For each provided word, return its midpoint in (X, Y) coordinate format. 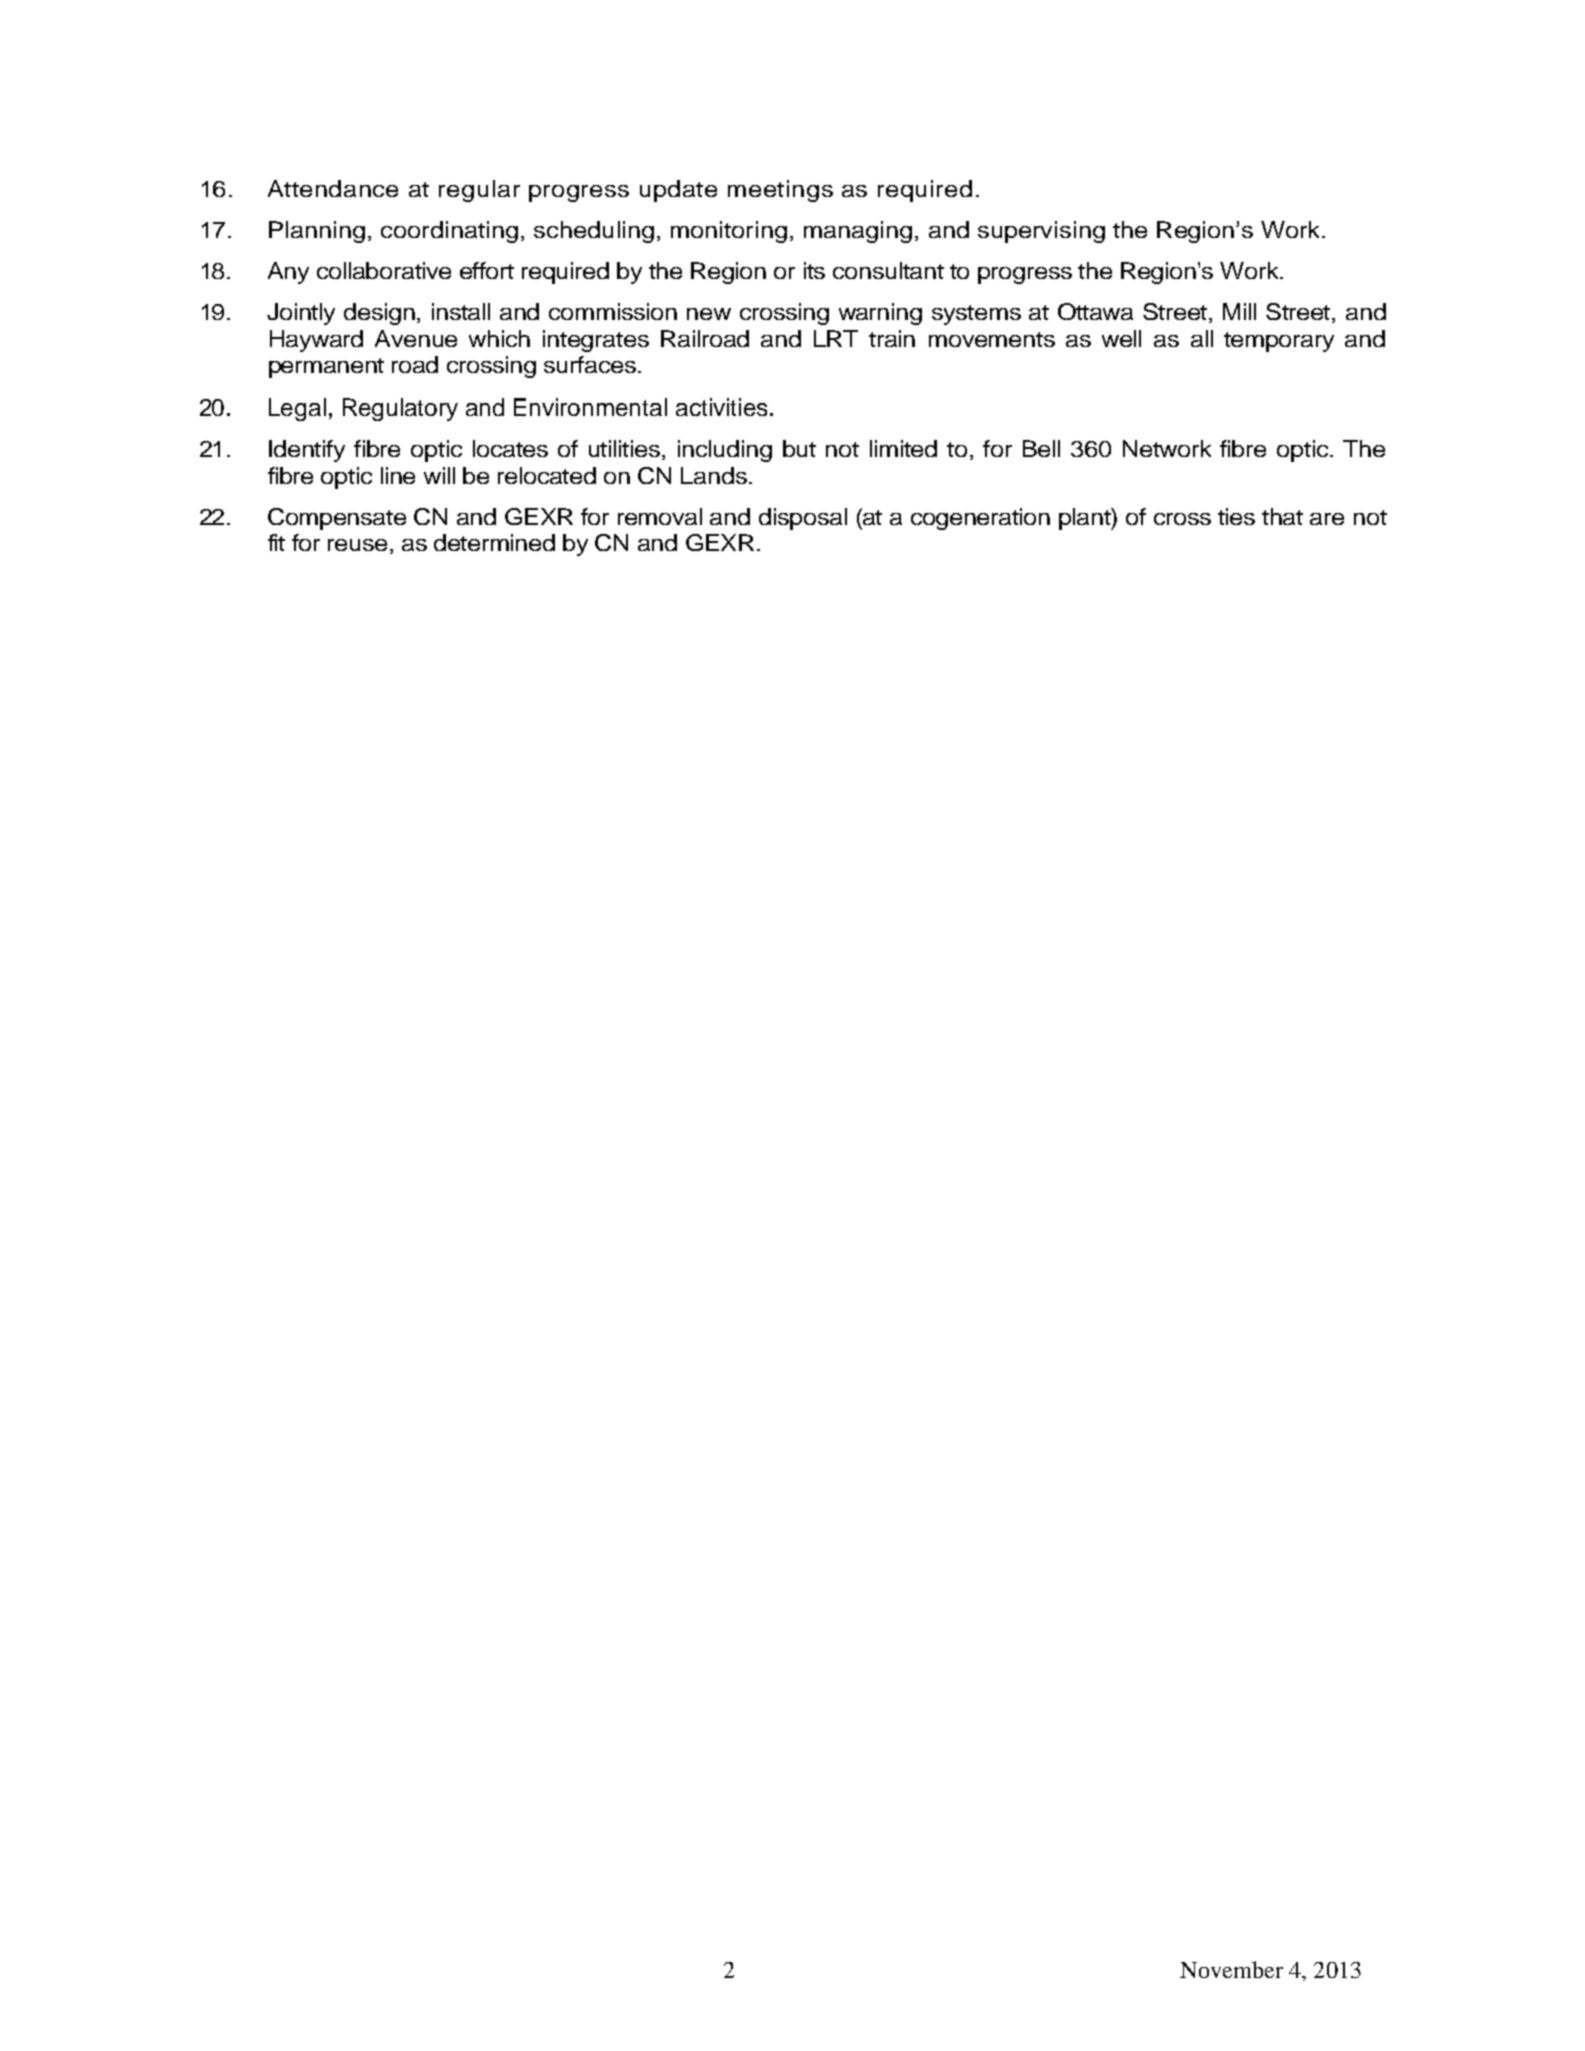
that (1282, 516)
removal (660, 516)
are (1327, 519)
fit (276, 542)
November (1231, 1969)
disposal (803, 519)
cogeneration (980, 519)
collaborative (384, 270)
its (814, 270)
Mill (1239, 311)
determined (494, 542)
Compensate (337, 519)
